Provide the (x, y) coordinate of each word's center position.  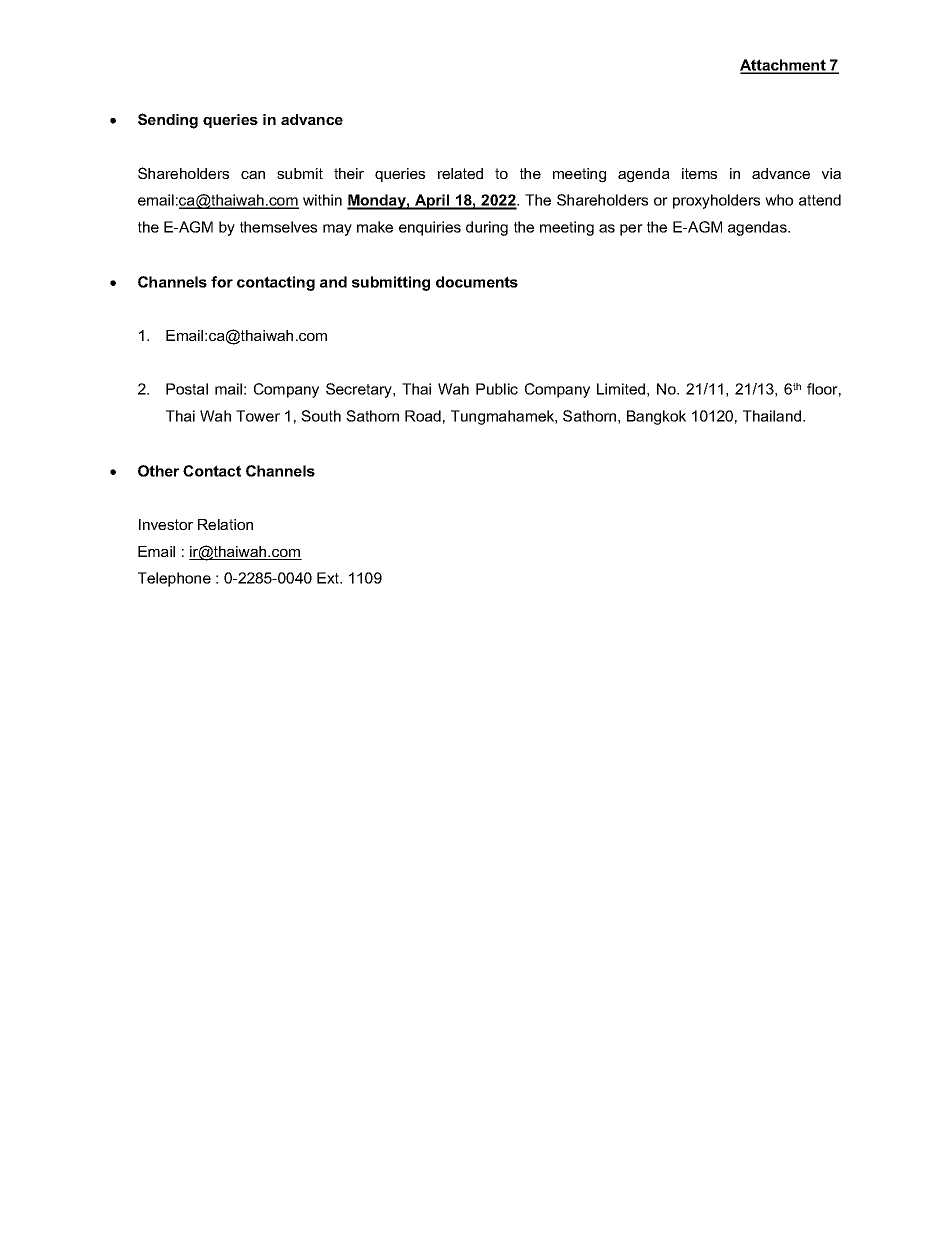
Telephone (174, 579)
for (222, 282)
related (460, 173)
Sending (168, 121)
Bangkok (656, 417)
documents (477, 282)
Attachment (784, 66)
